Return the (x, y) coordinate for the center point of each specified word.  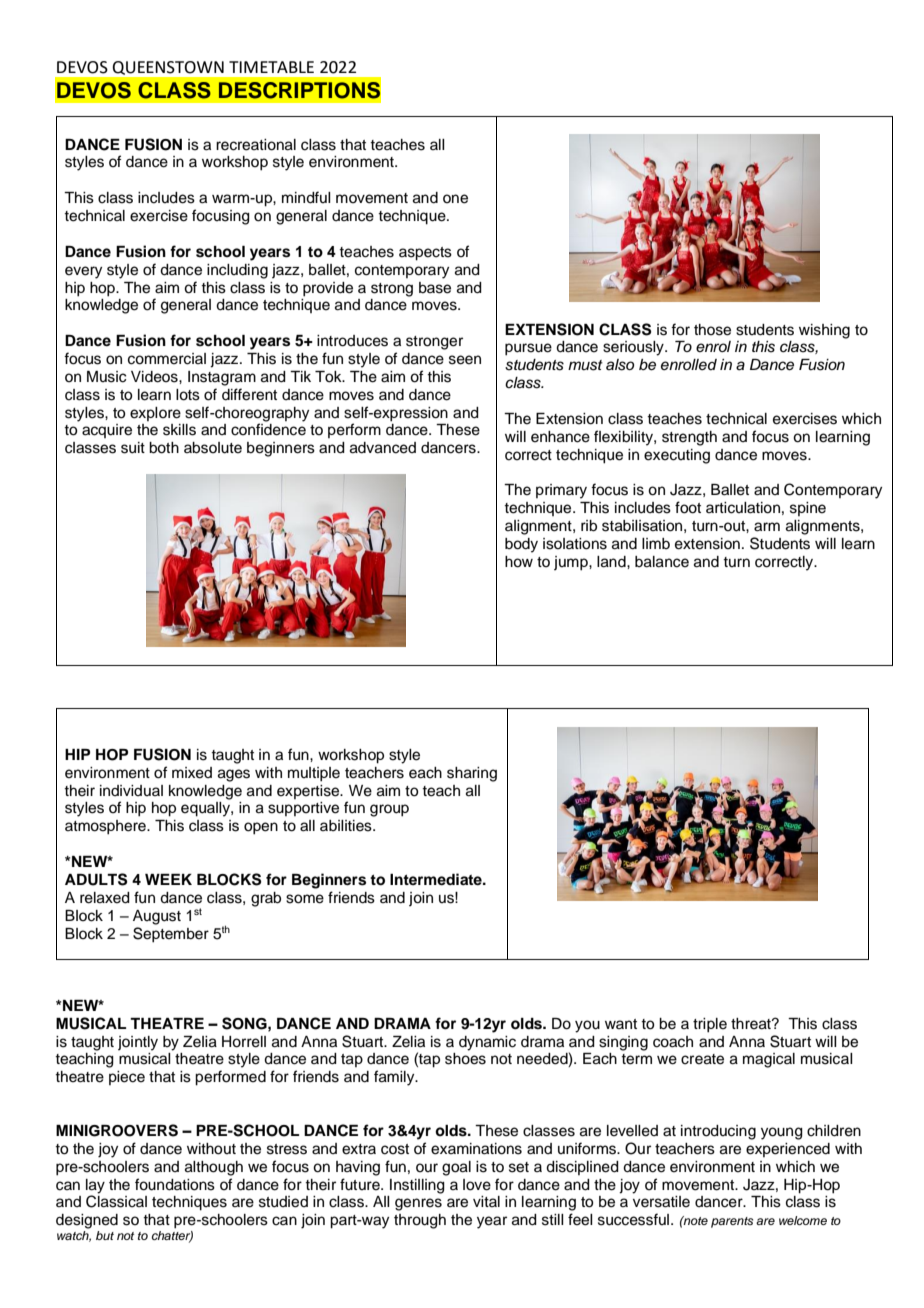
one (455, 199)
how (519, 562)
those (712, 330)
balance (662, 562)
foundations (175, 1184)
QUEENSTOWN (168, 68)
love (477, 1185)
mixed (192, 773)
